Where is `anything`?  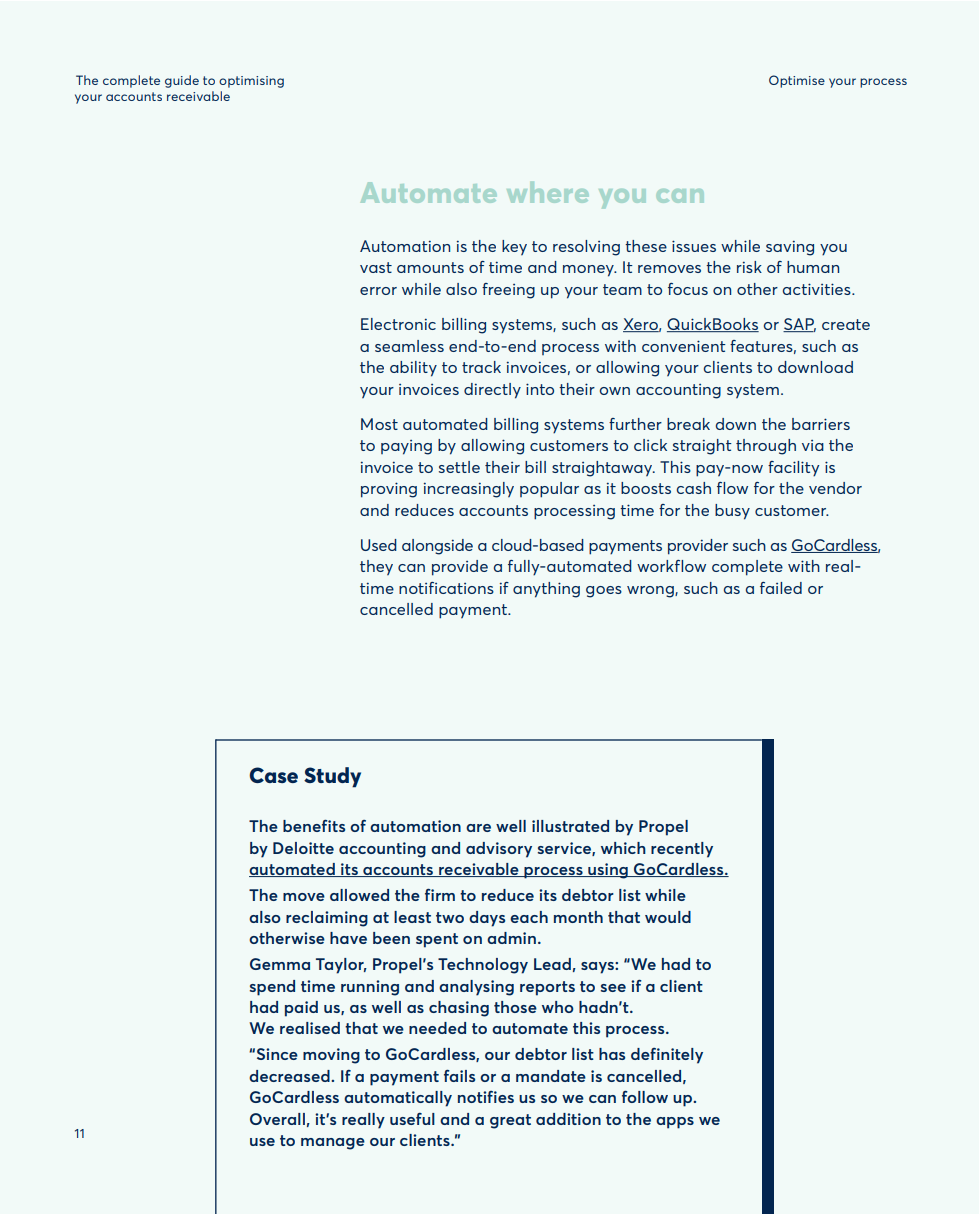 anything is located at coordinates (546, 590).
